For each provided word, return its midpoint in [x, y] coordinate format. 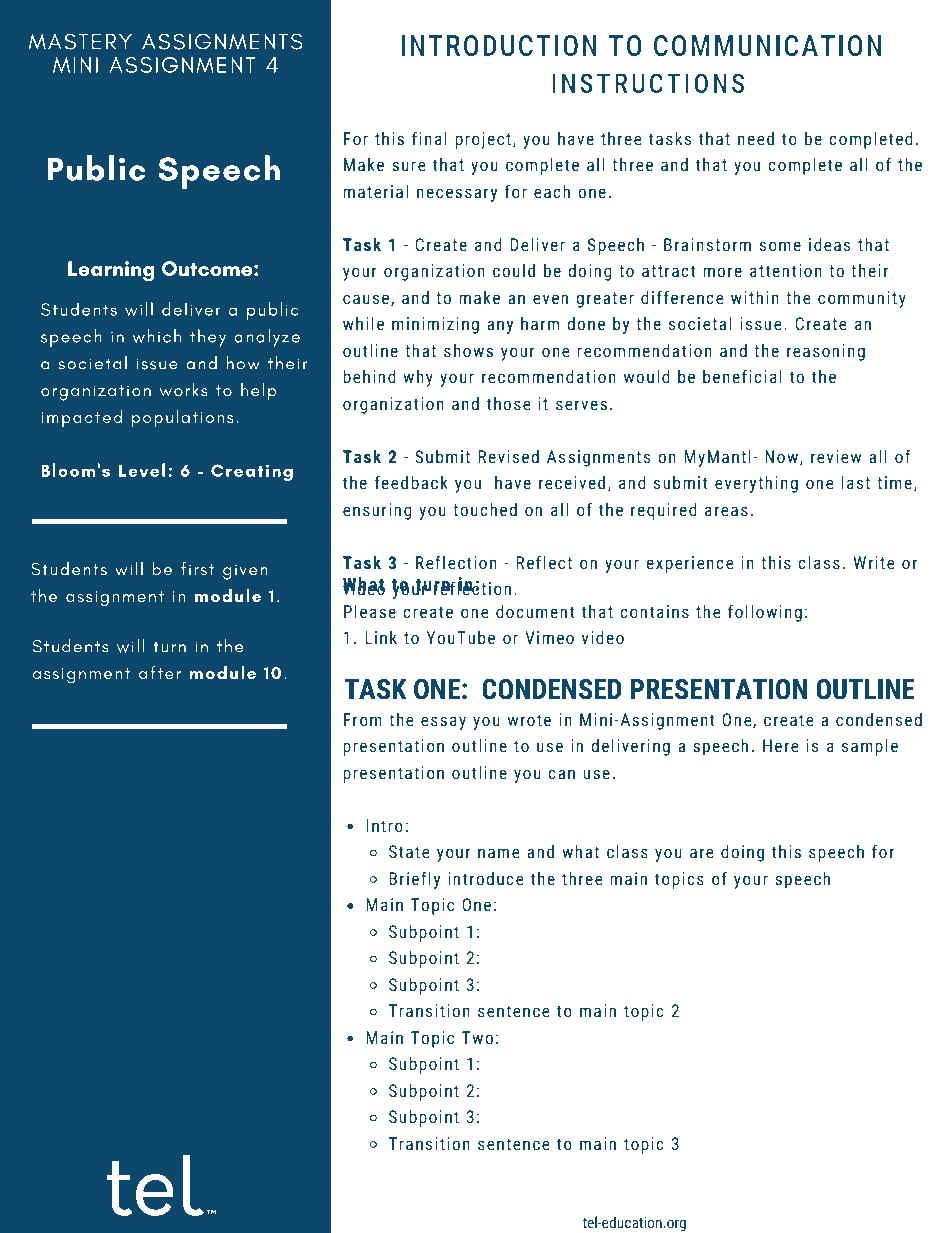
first [197, 569]
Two [477, 1038]
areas [726, 511]
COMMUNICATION [768, 46]
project [483, 140]
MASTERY [80, 41]
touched [485, 510]
